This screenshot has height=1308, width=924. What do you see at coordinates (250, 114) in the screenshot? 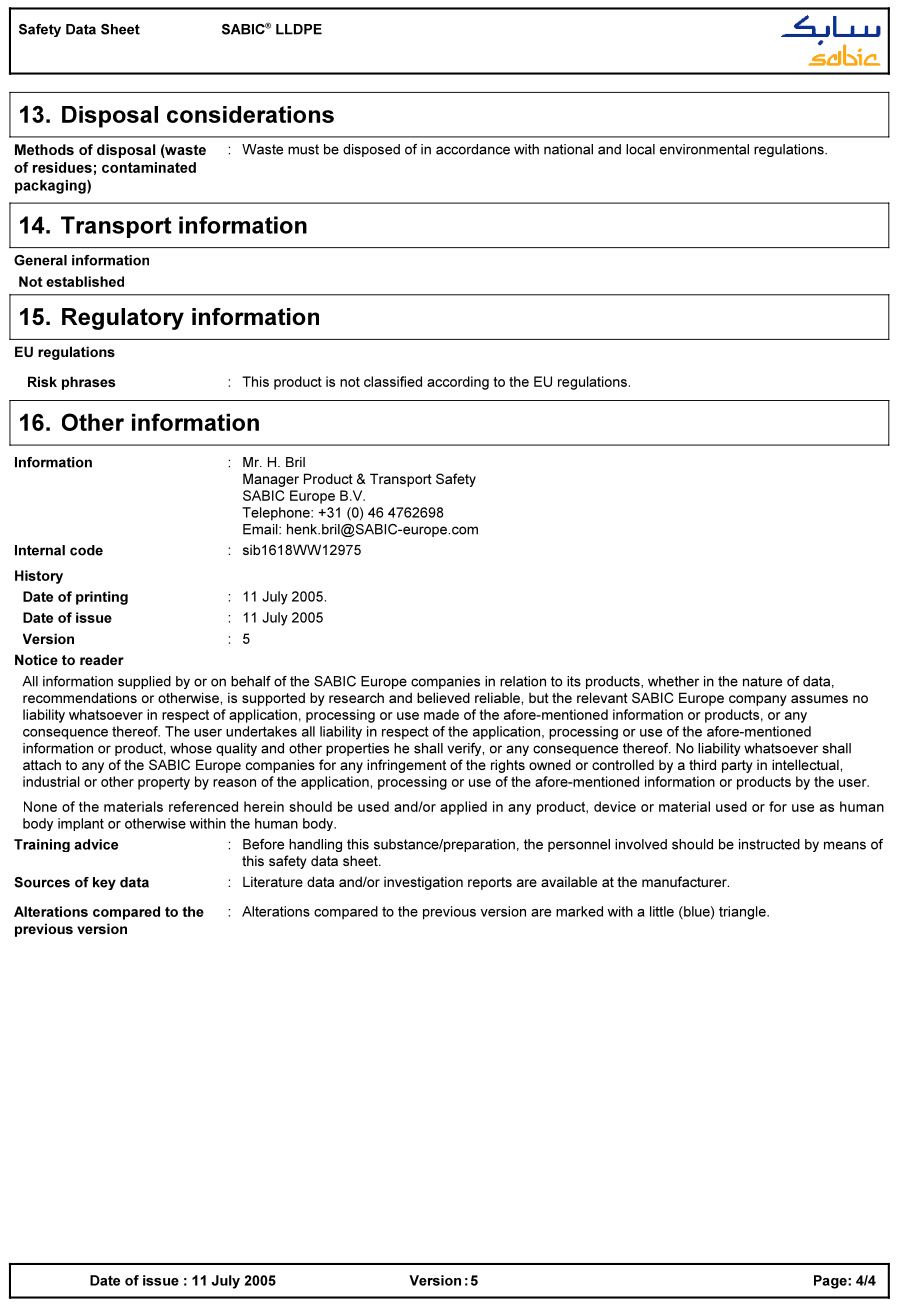
I see `considerations` at bounding box center [250, 114].
